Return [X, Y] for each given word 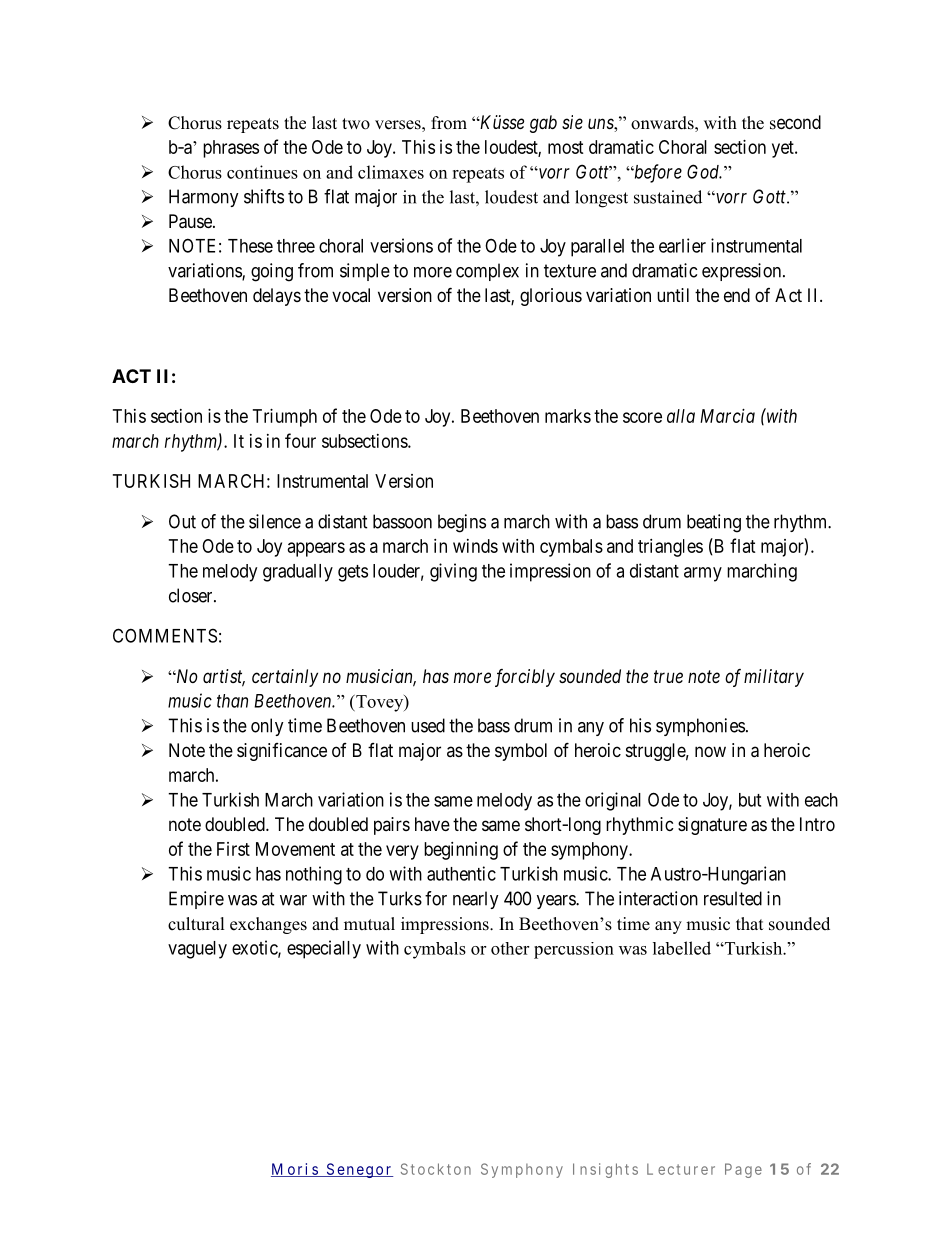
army [703, 574]
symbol [521, 752]
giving [453, 572]
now [710, 751]
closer [192, 595]
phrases [231, 149]
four [300, 440]
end [737, 295]
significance [282, 752]
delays [277, 297]
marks [568, 416]
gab [543, 124]
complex [487, 272]
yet [784, 149]
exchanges [268, 925]
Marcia [727, 416]
